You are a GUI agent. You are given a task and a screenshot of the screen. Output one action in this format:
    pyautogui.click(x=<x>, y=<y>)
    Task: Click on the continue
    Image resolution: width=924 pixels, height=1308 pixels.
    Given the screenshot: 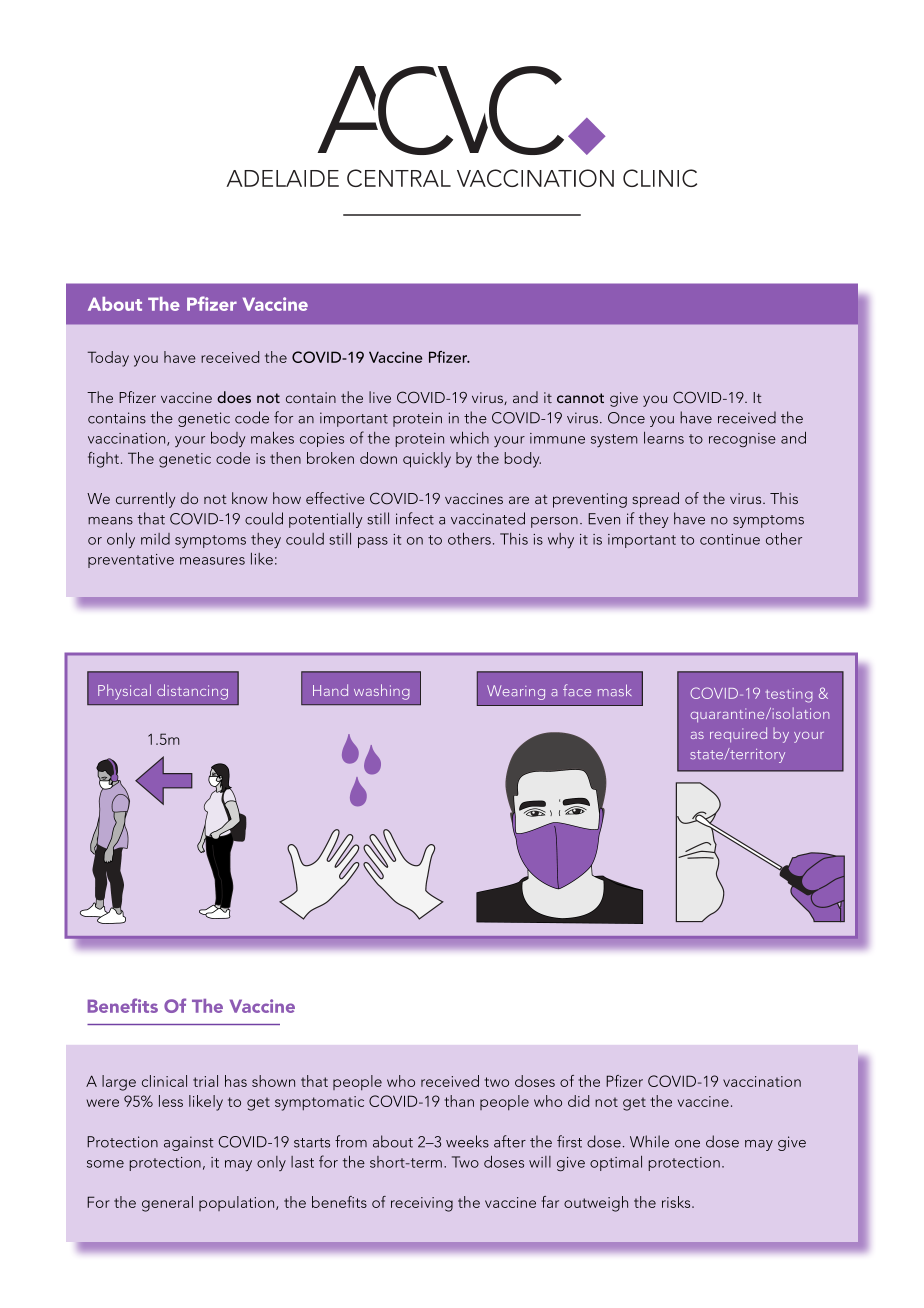 What is the action you would take?
    pyautogui.click(x=730, y=539)
